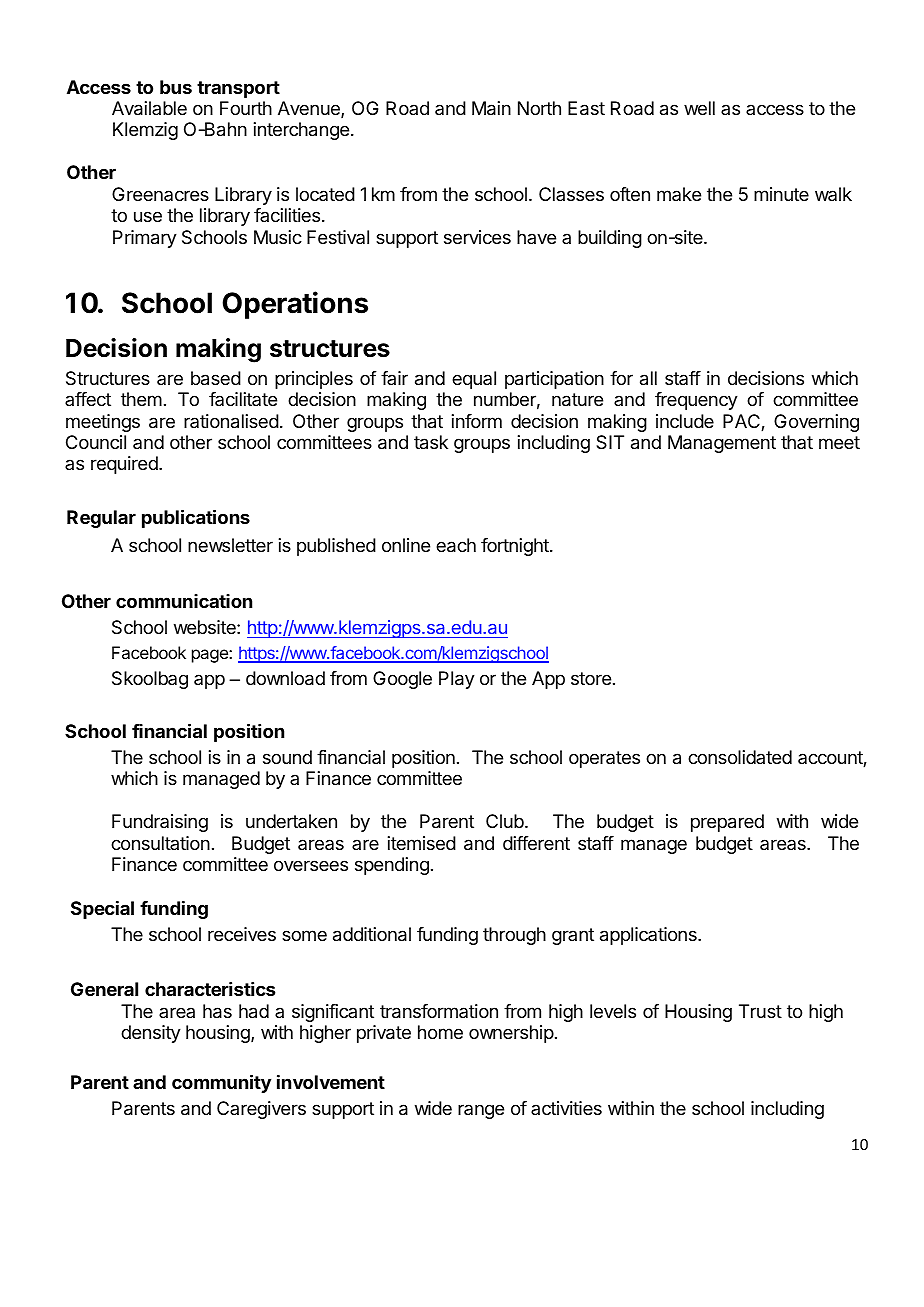  I want to click on well, so click(699, 108).
